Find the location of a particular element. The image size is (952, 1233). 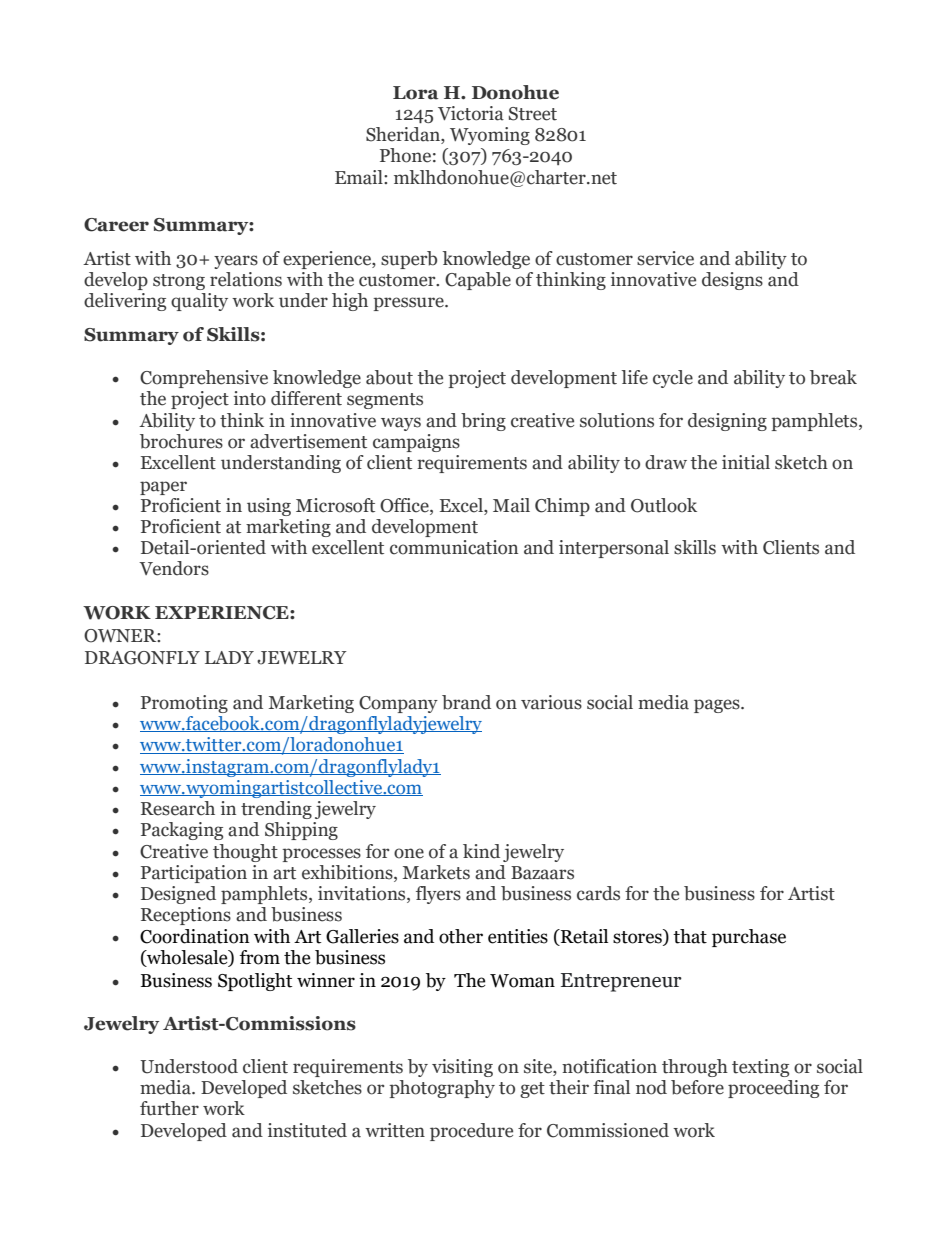

purchase is located at coordinates (749, 938).
